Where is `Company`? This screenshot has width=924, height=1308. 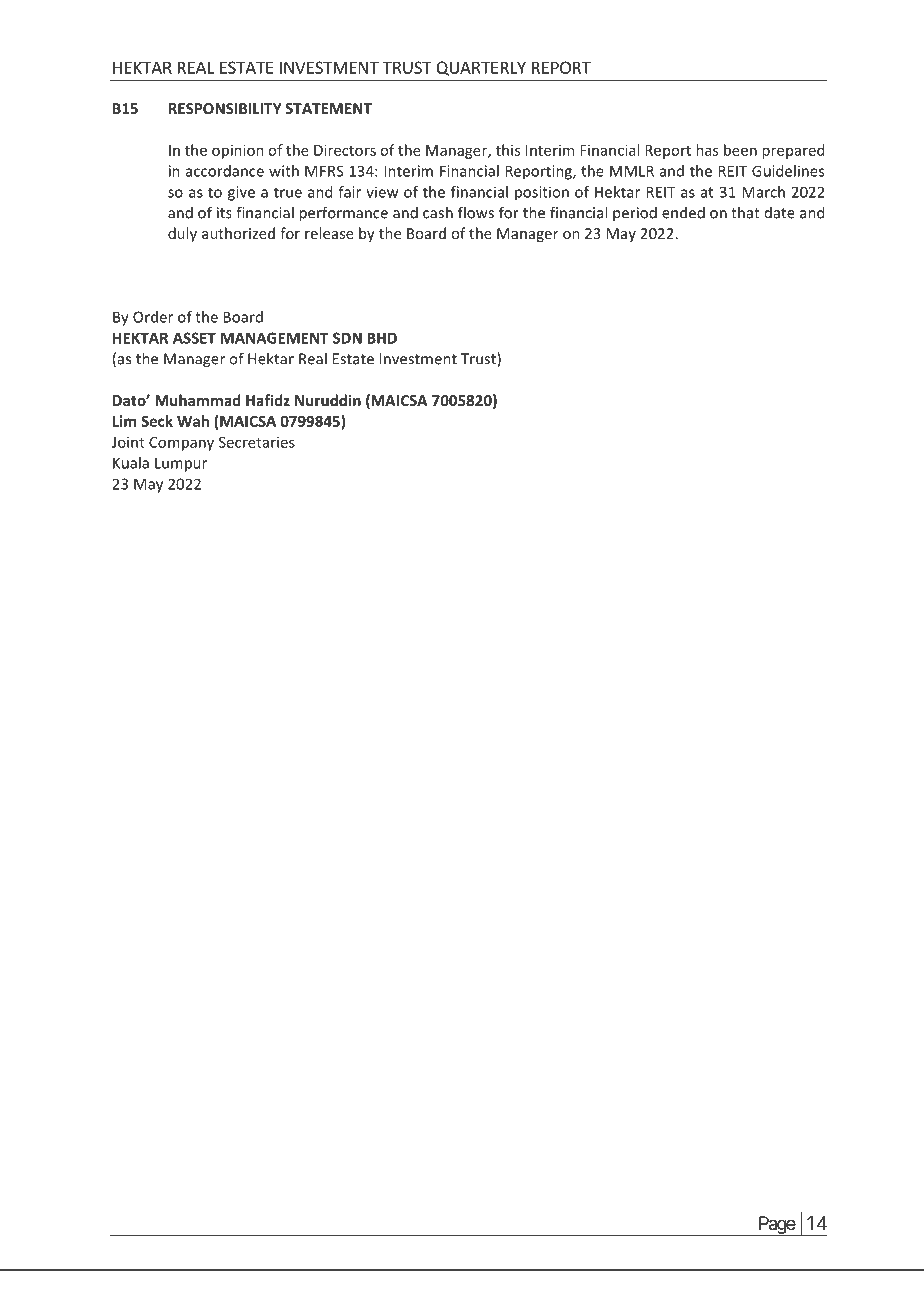 Company is located at coordinates (181, 444).
